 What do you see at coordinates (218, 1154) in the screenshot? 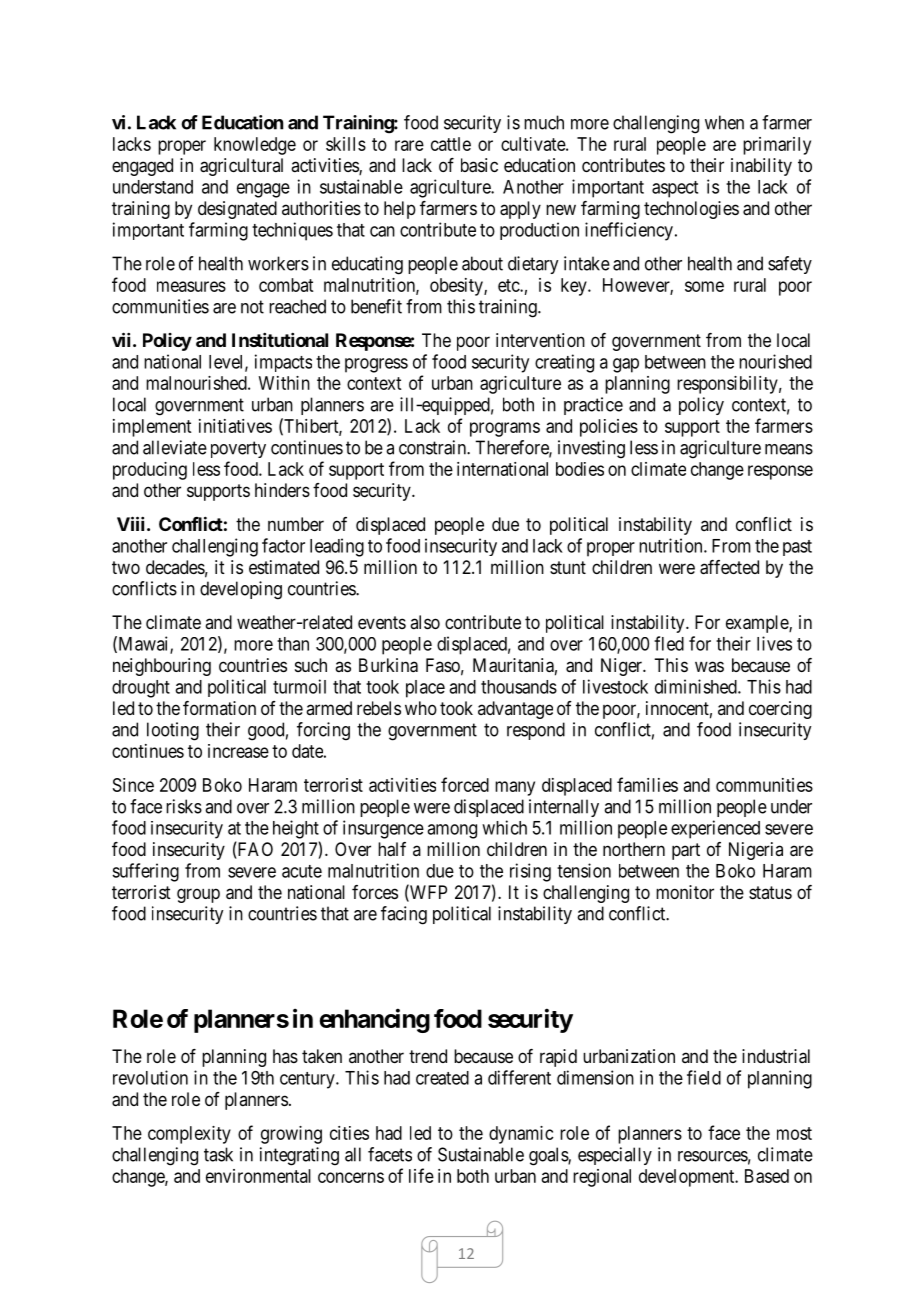
I see `task` at bounding box center [218, 1154].
